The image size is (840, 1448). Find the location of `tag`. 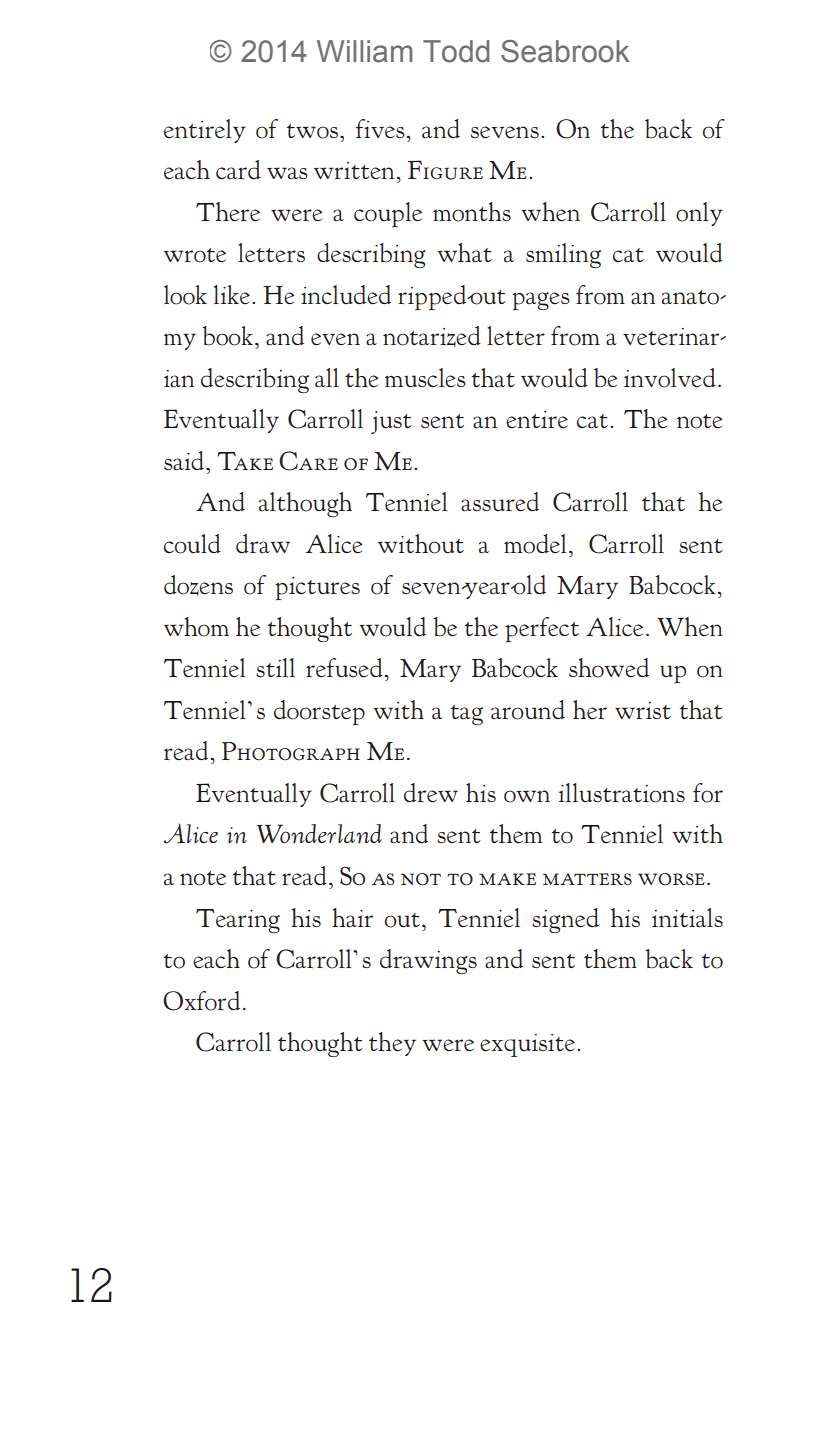

tag is located at coordinates (467, 715).
